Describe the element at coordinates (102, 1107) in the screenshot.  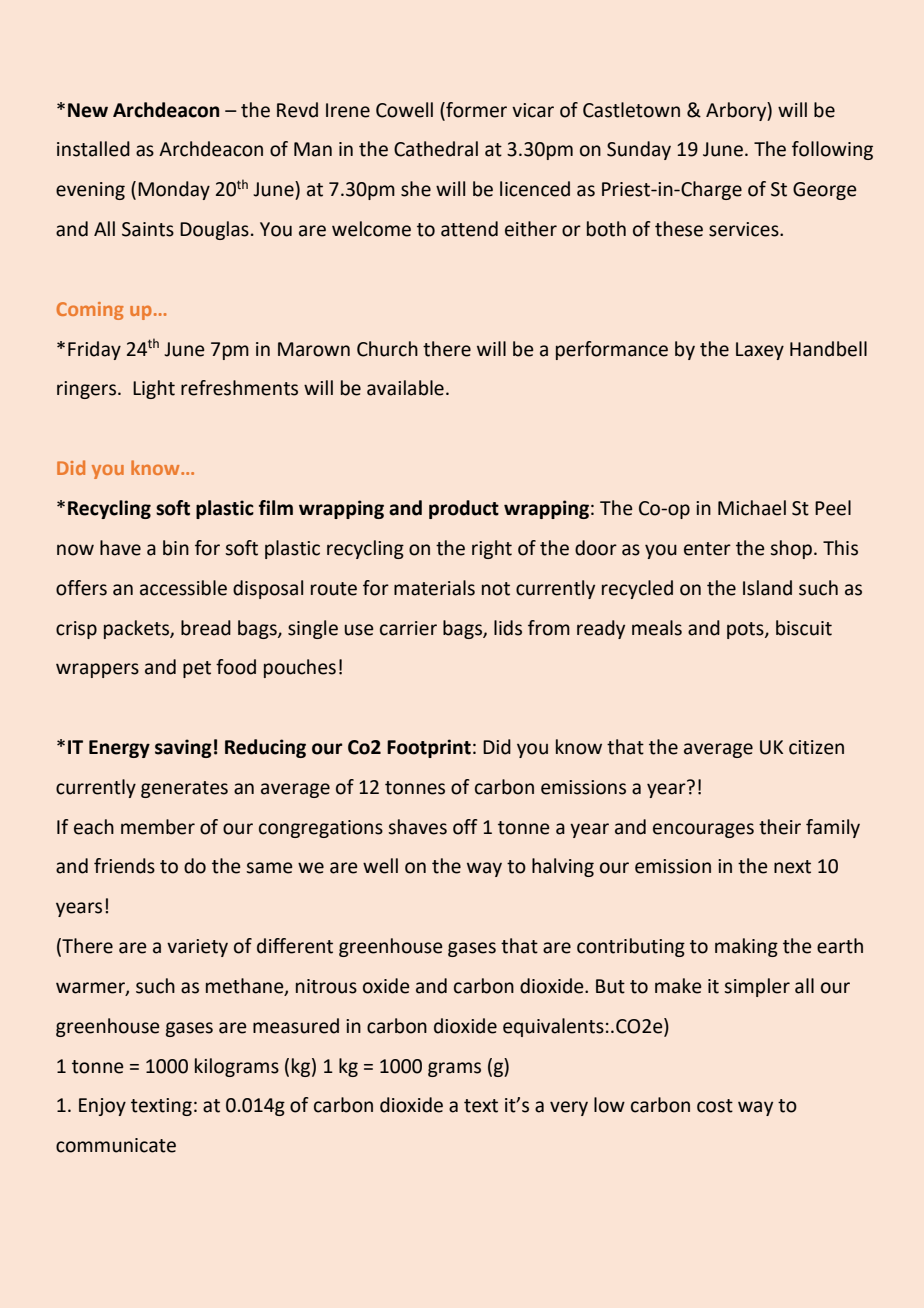
I see `Enjoy` at that location.
